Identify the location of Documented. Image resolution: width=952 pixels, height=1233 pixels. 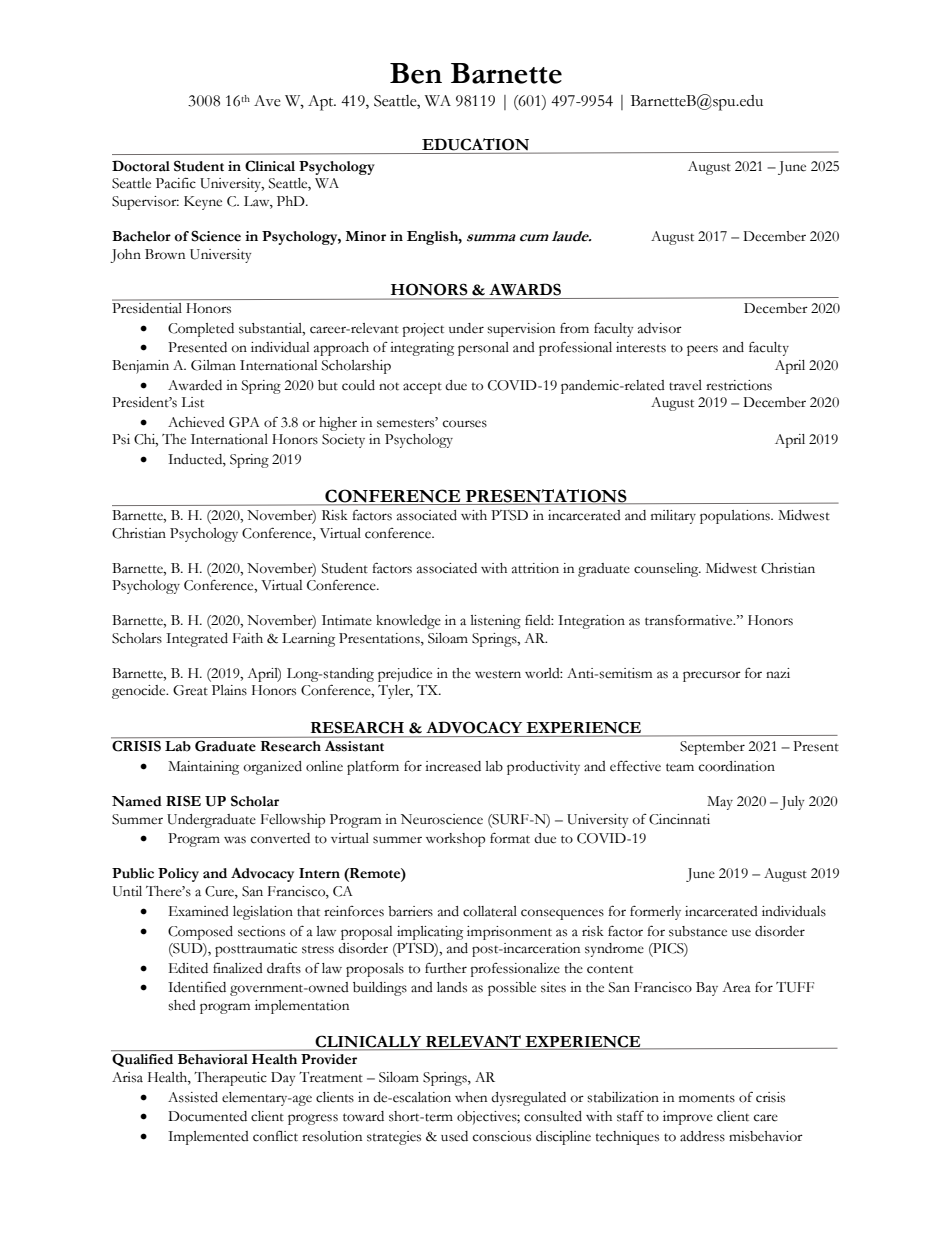
(207, 1116).
